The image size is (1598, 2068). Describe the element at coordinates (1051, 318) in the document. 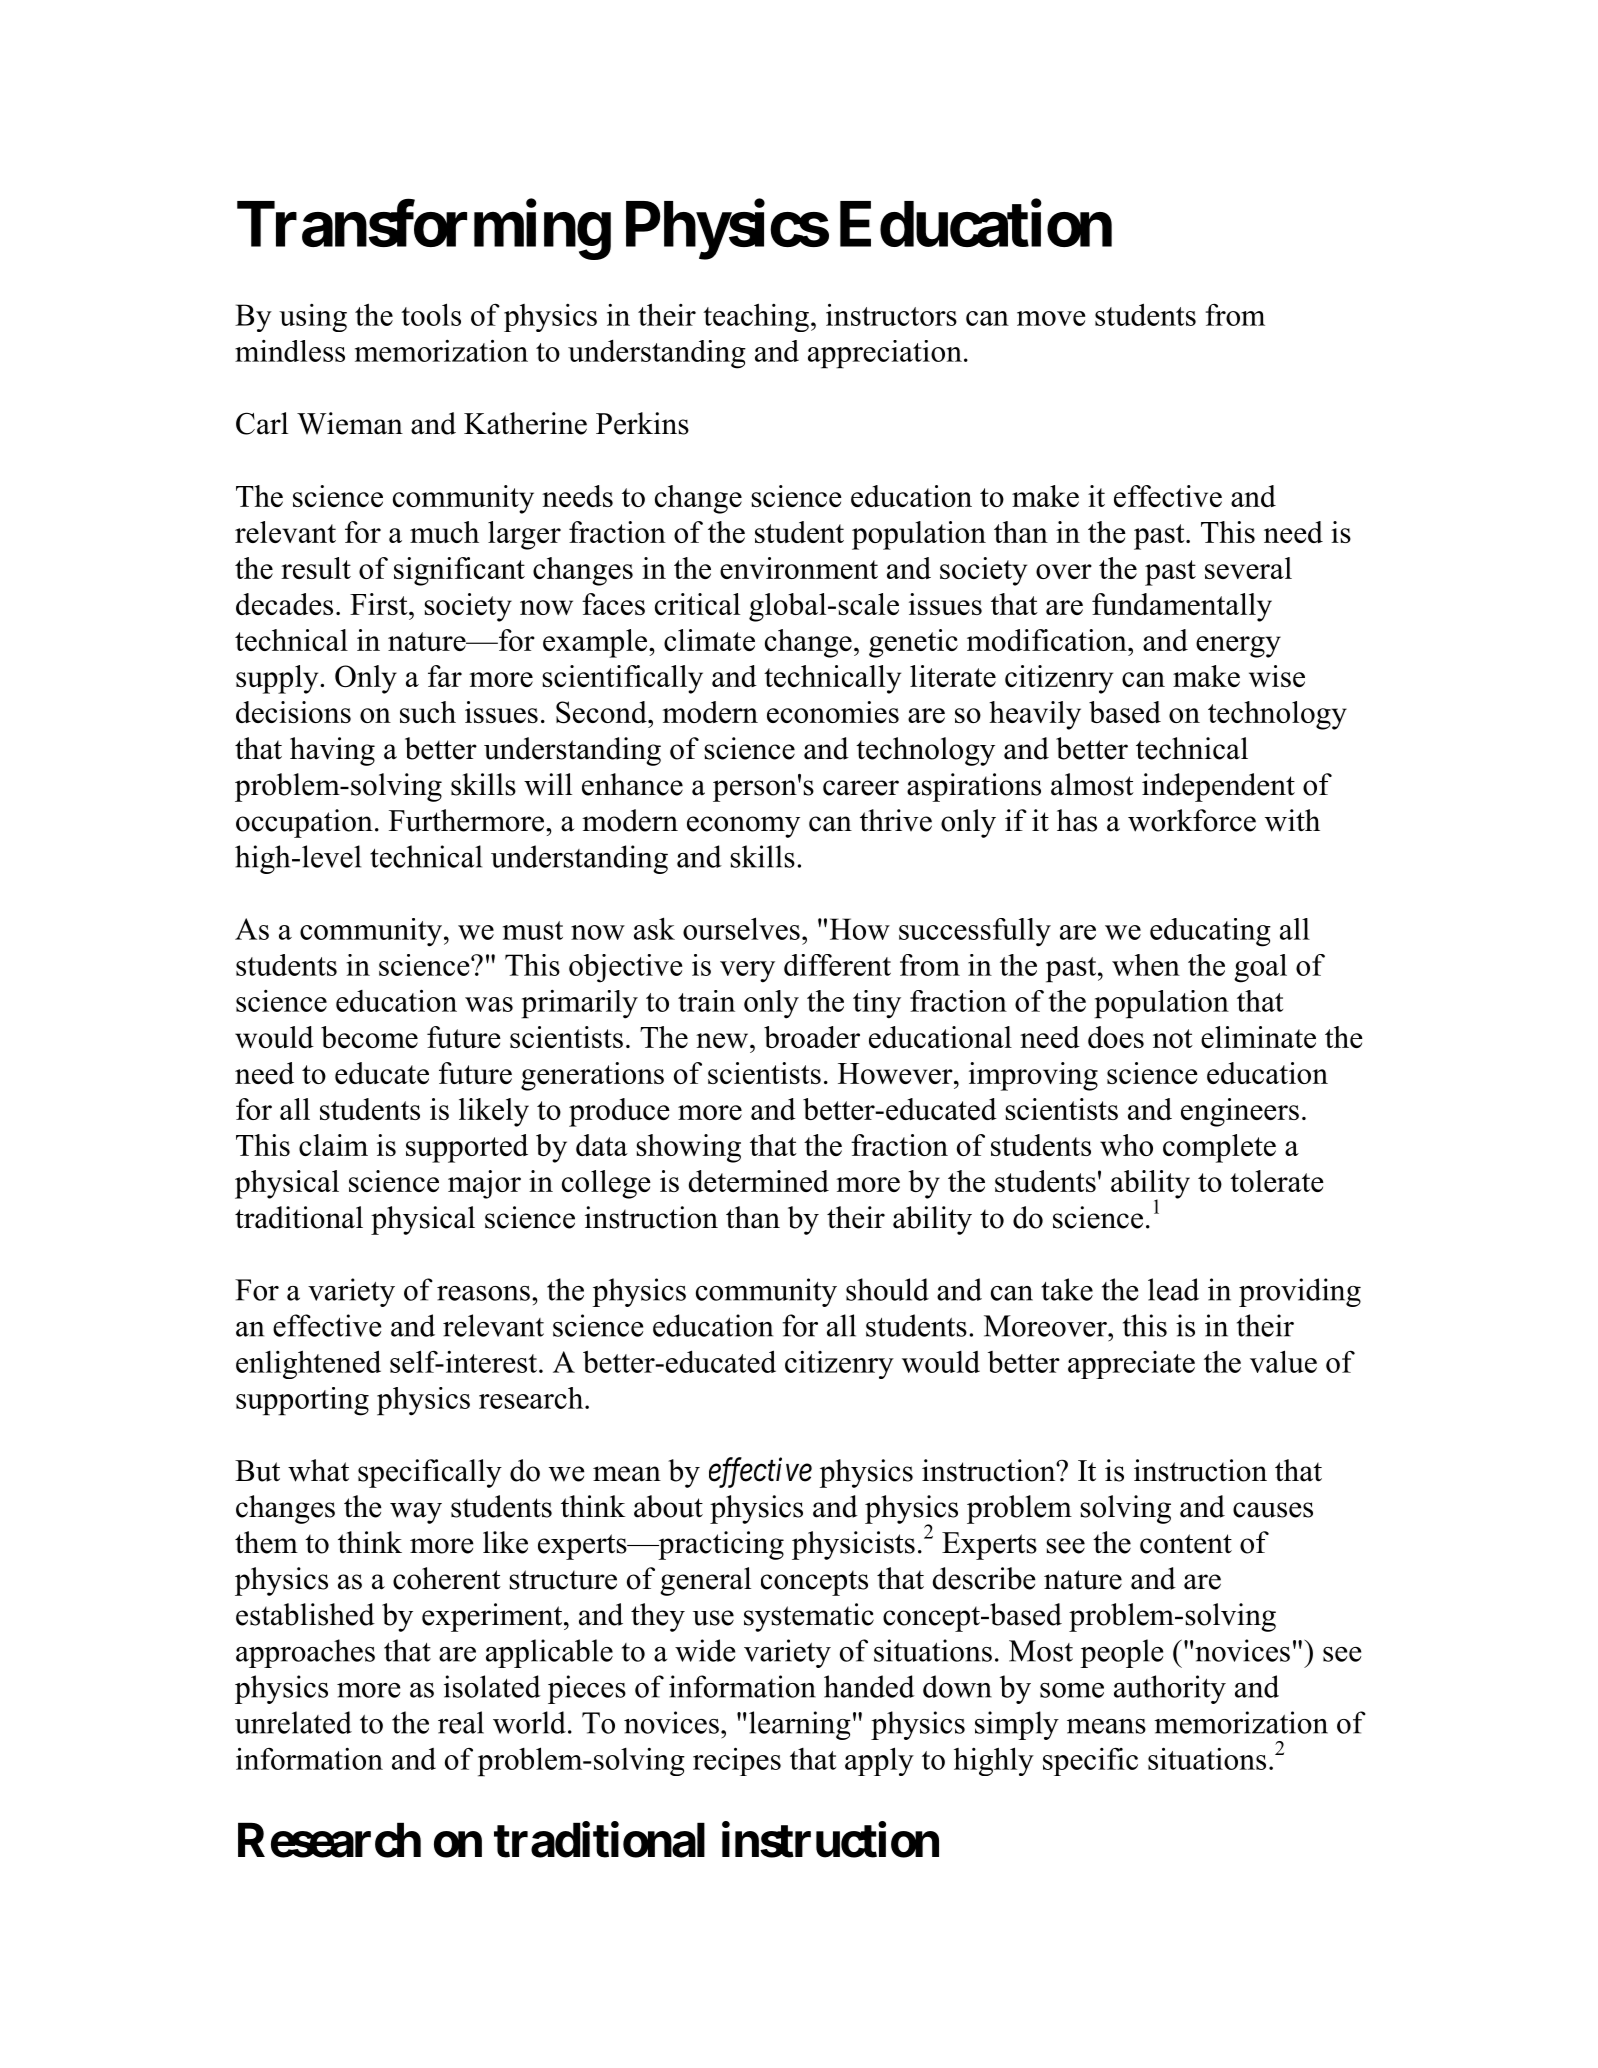

I see `move` at that location.
